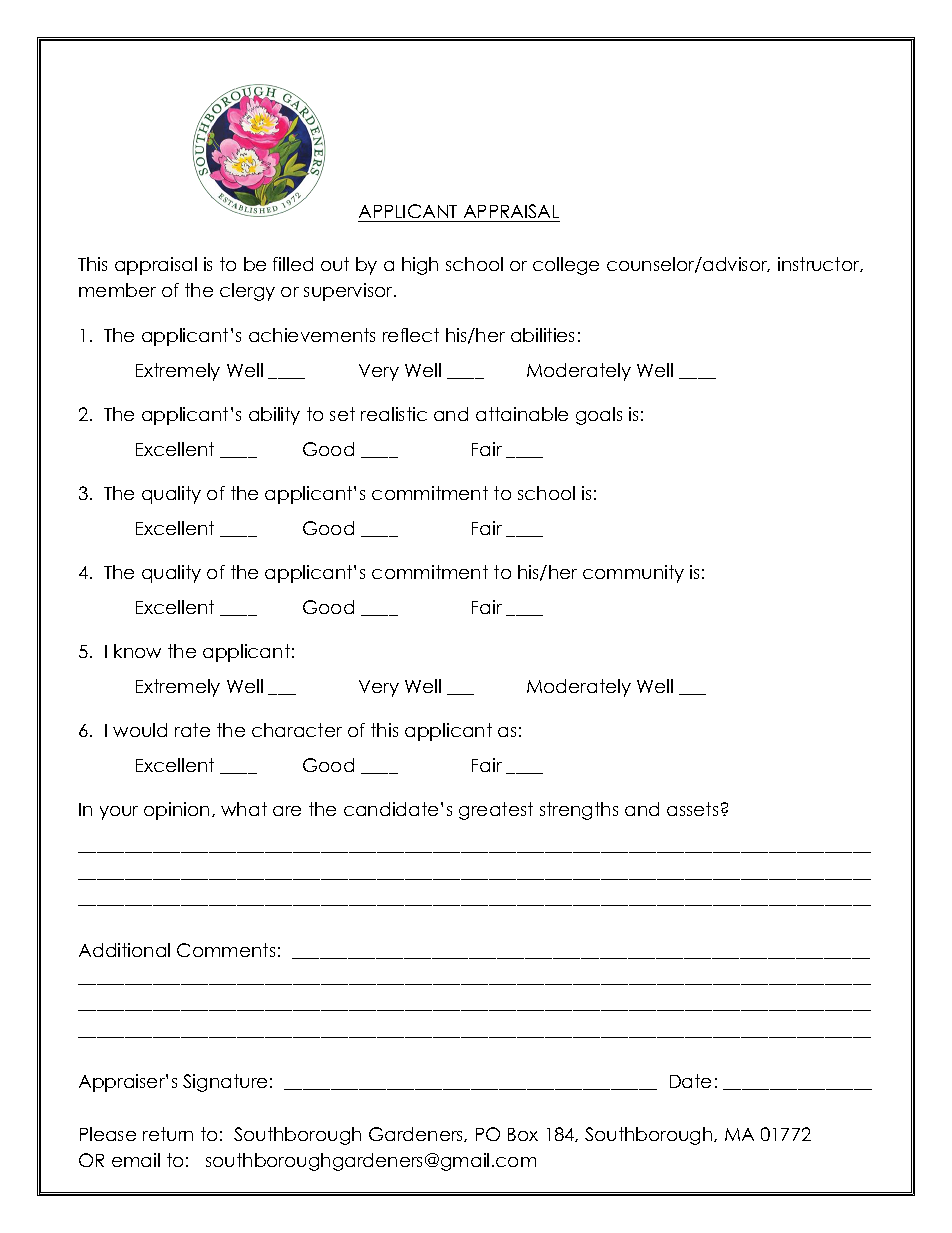 The width and height of the screenshot is (952, 1233). What do you see at coordinates (117, 290) in the screenshot?
I see `member` at bounding box center [117, 290].
